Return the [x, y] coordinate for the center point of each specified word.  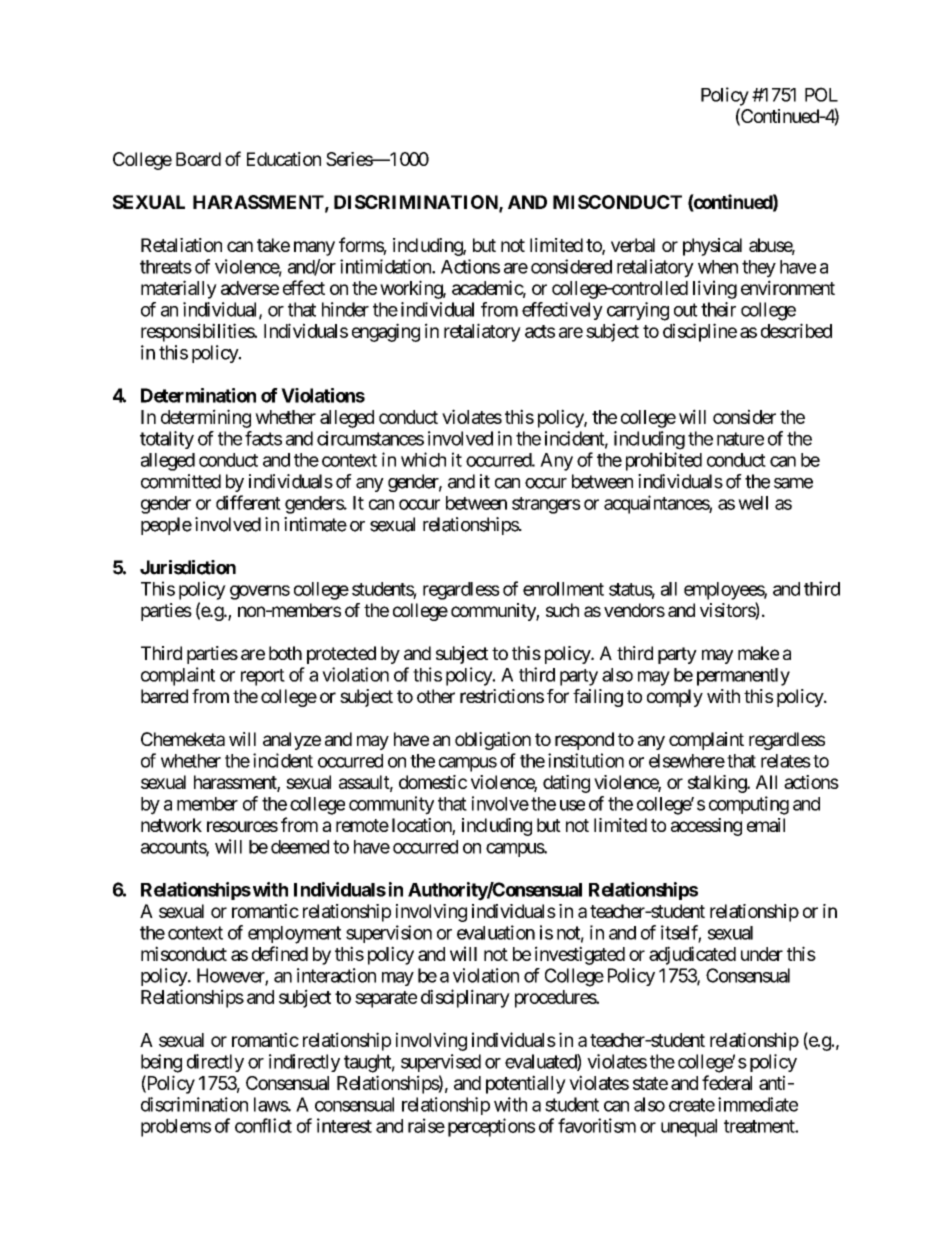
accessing [706, 827]
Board [198, 159]
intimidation [386, 266]
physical [712, 247]
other [436, 696]
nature [740, 439]
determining [206, 418]
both [285, 653]
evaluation [496, 932]
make [758, 653]
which [423, 459]
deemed [300, 847]
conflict [263, 1125]
